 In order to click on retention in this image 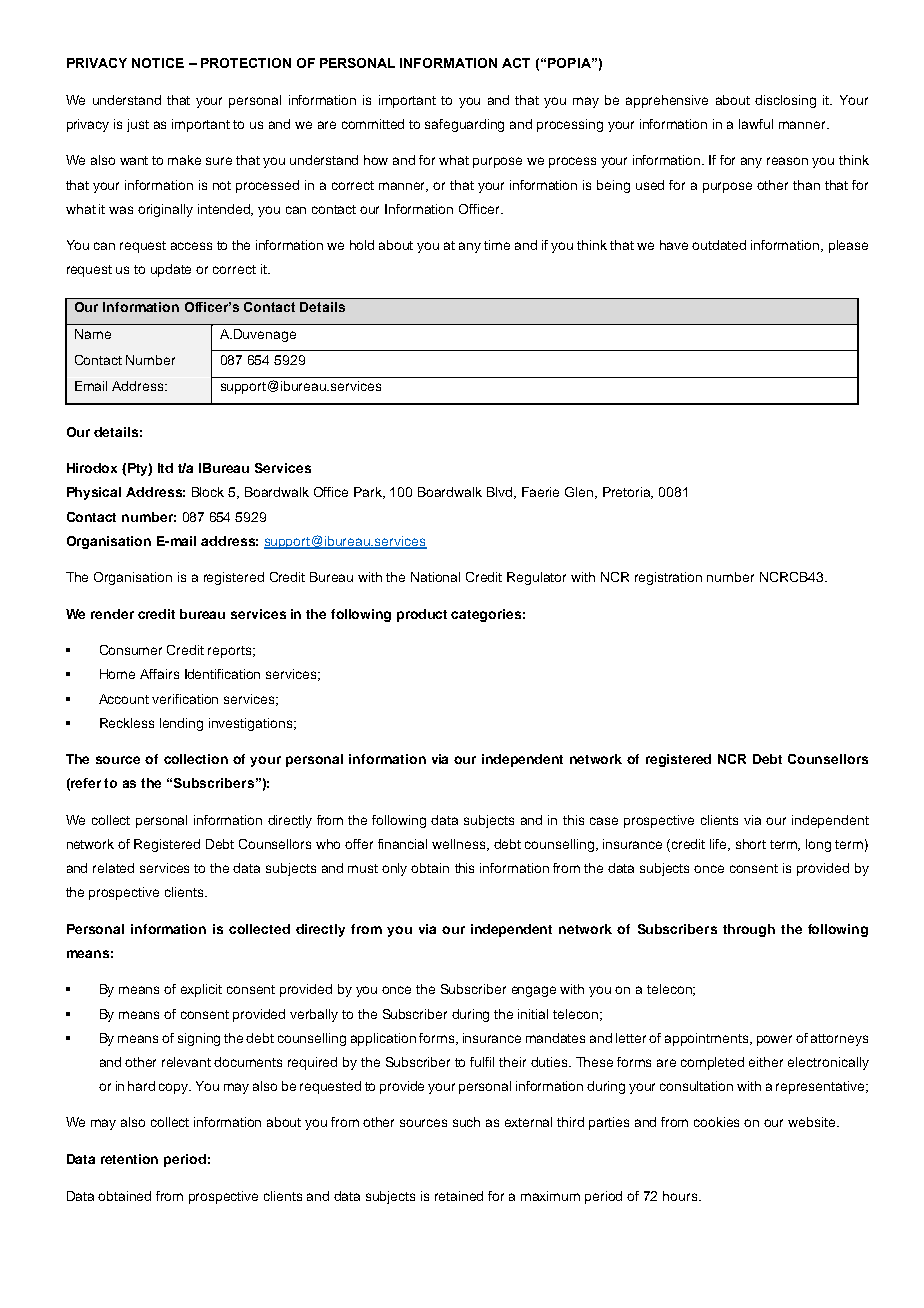, I will do `click(129, 1159)`.
